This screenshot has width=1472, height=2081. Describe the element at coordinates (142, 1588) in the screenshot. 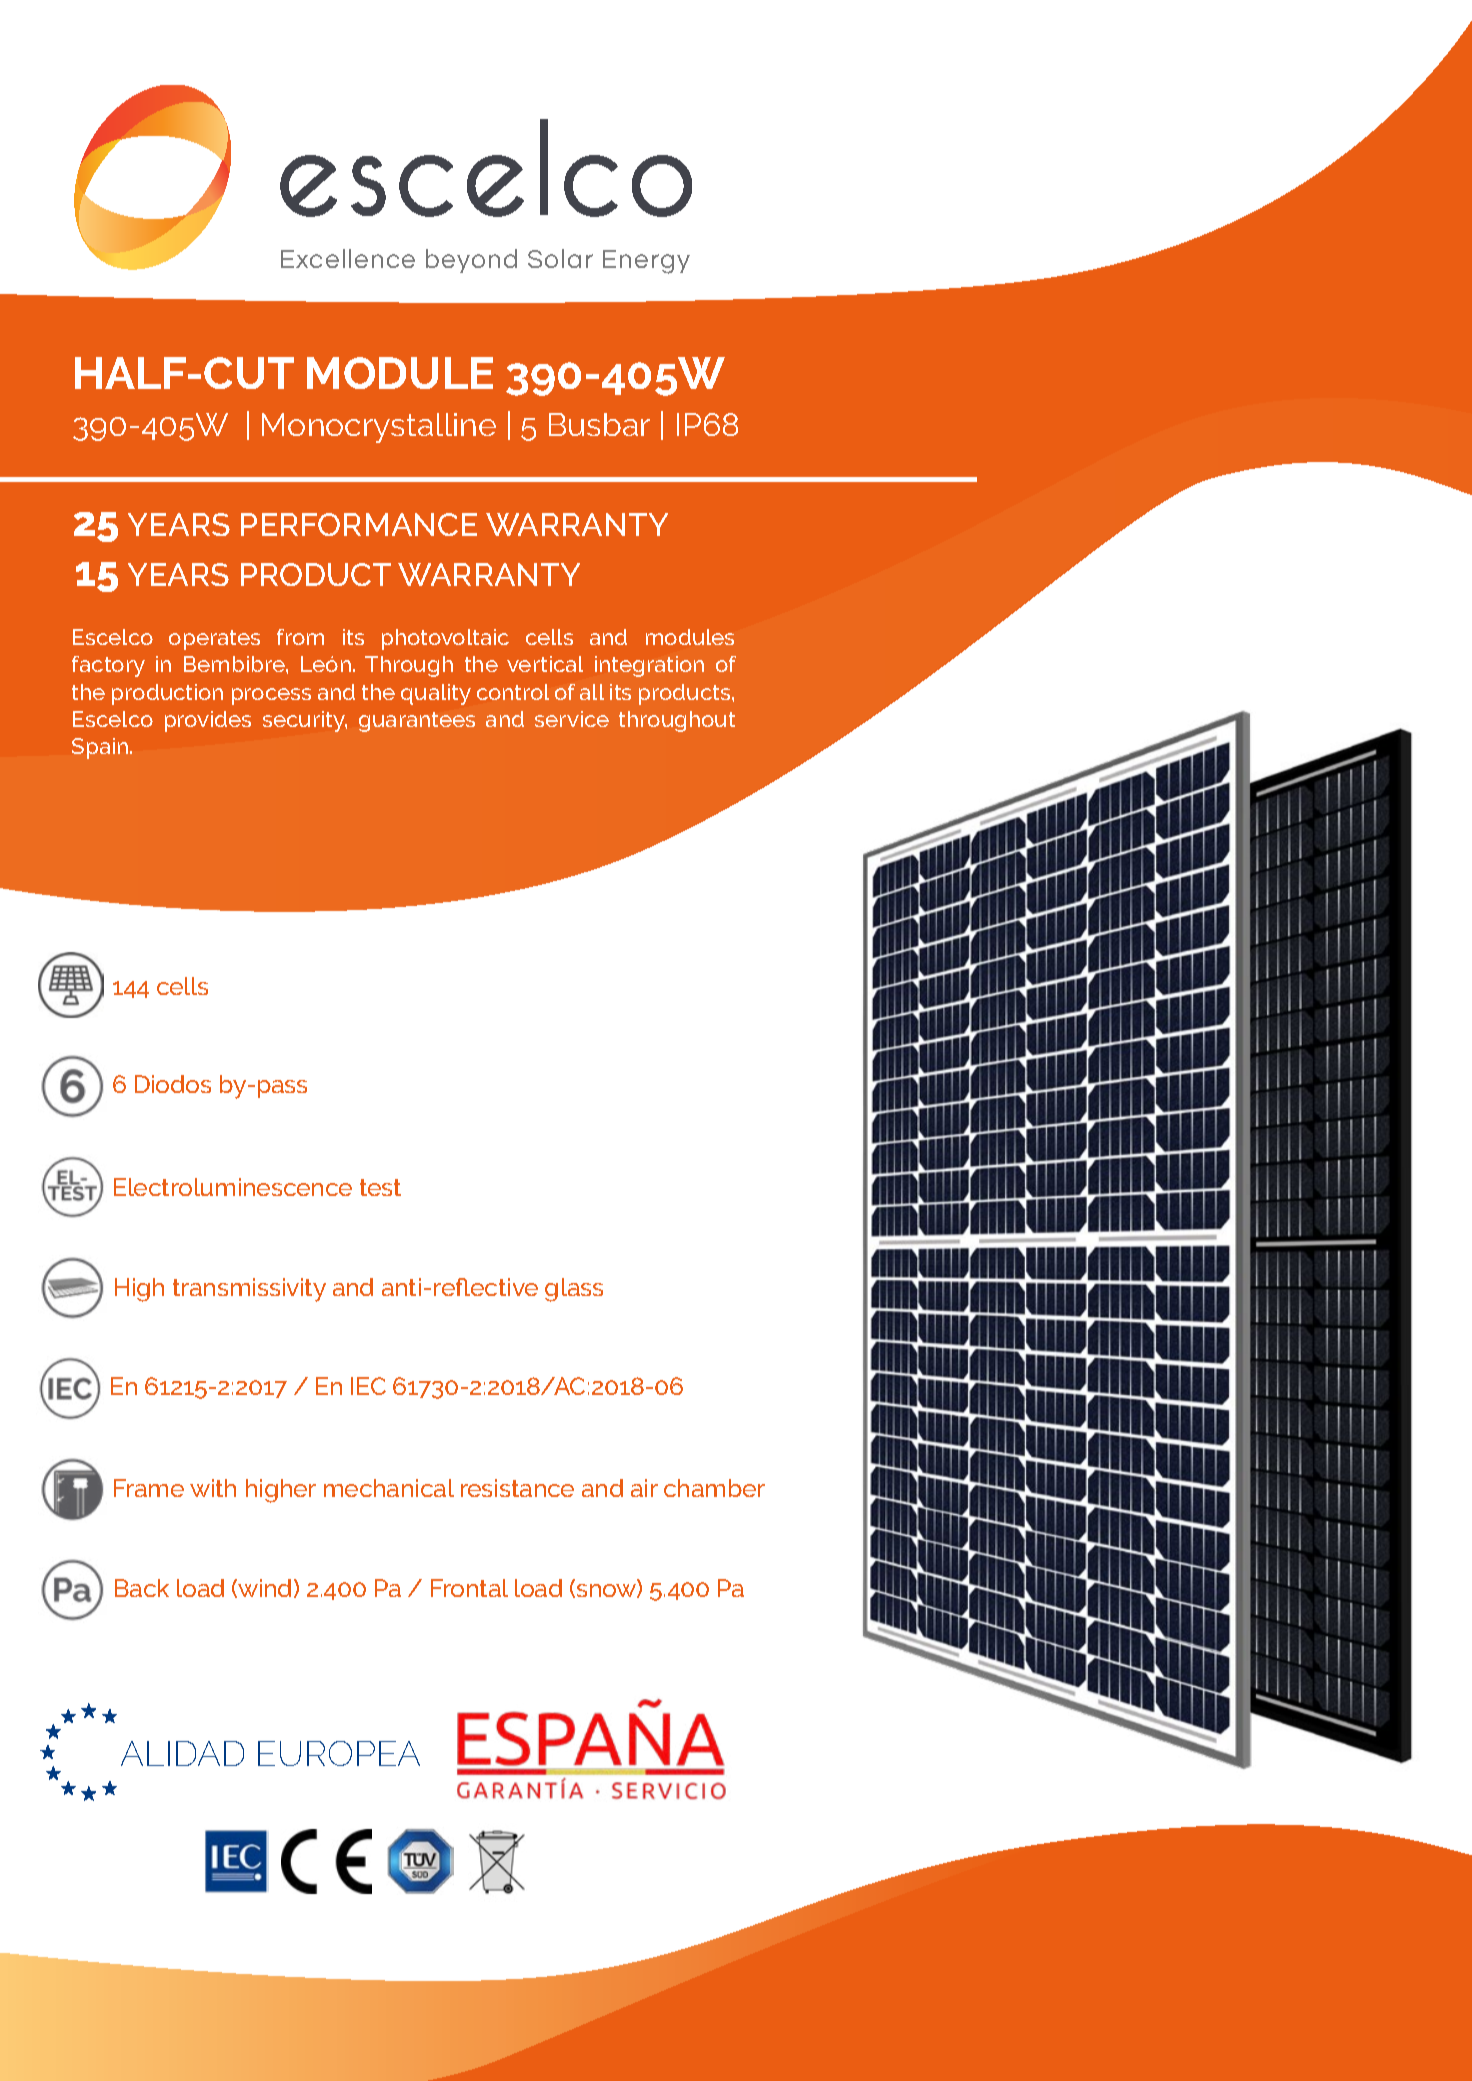

I see `Back` at that location.
